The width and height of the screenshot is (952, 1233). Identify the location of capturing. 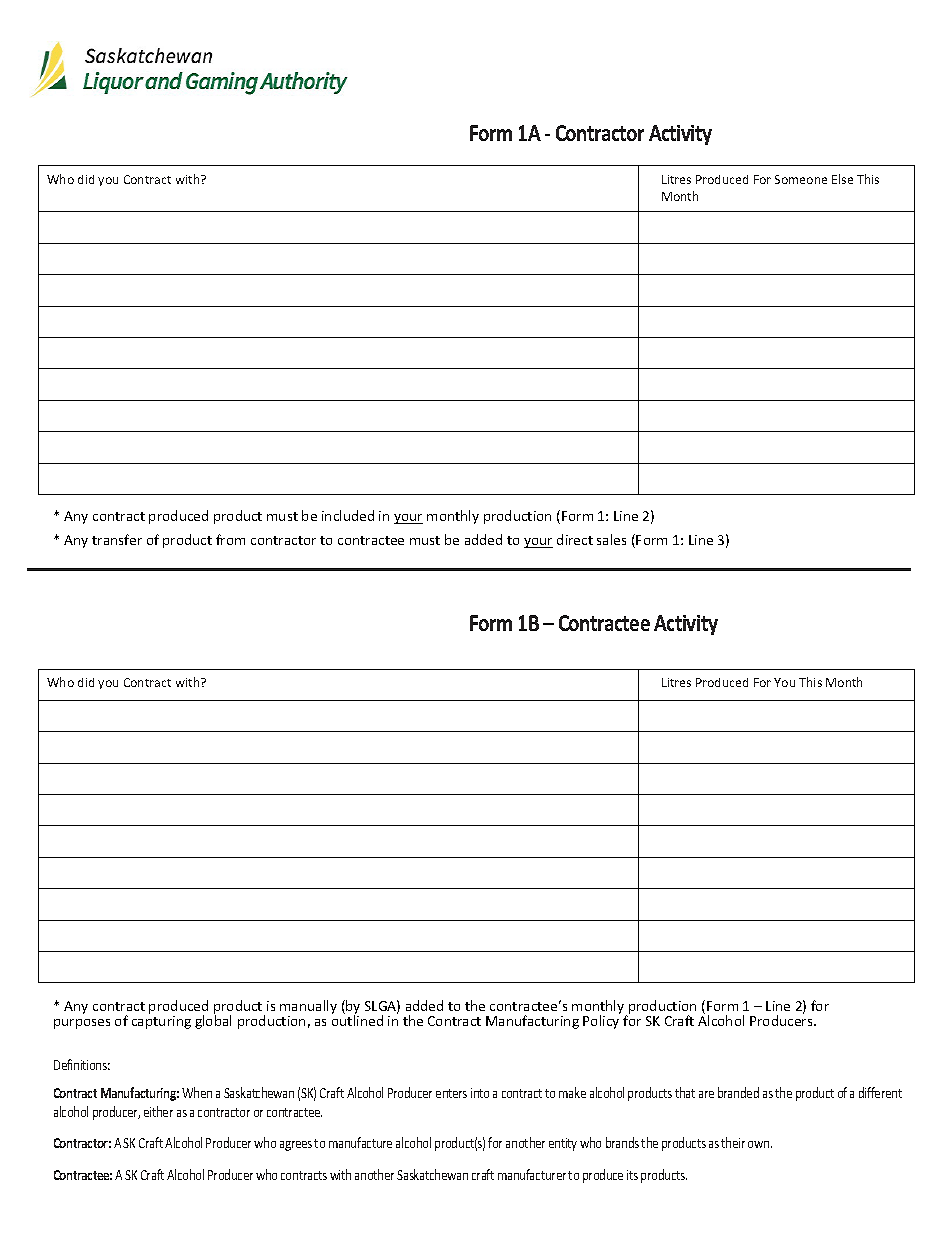
(161, 1022).
